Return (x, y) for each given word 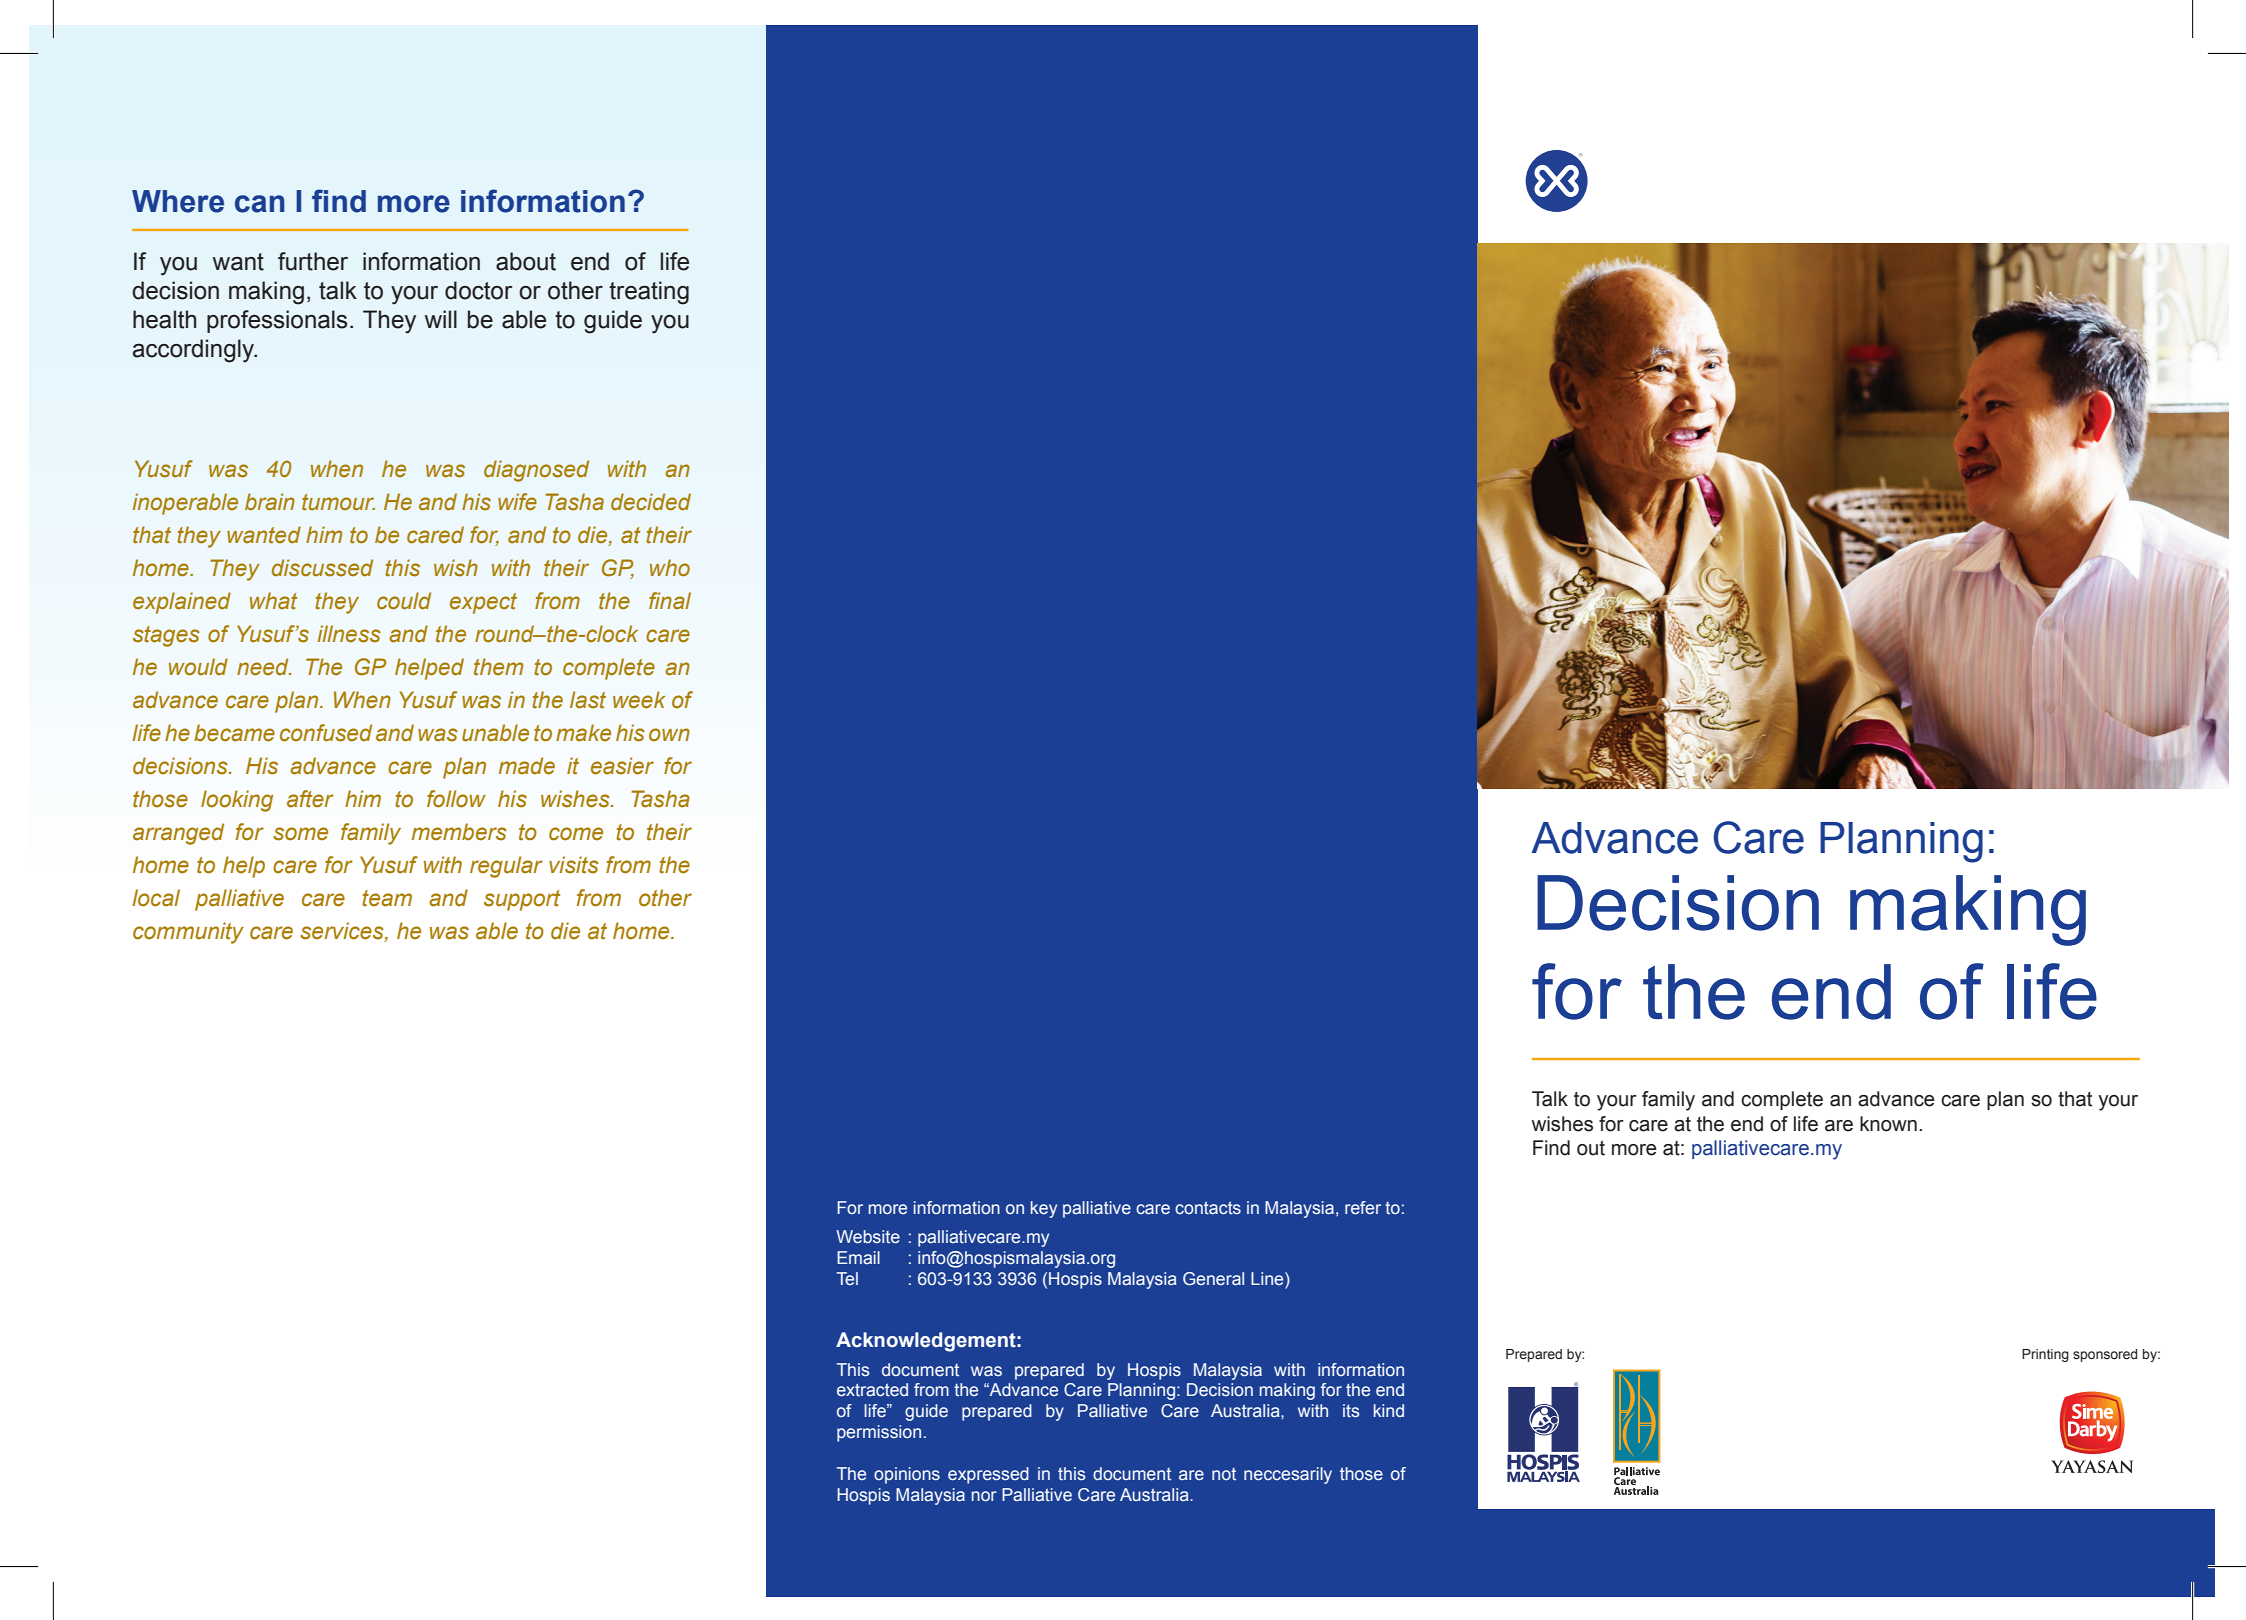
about (526, 261)
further (313, 261)
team (387, 898)
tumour (338, 502)
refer (1363, 1208)
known (1888, 1124)
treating (649, 293)
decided (651, 502)
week (639, 700)
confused (326, 733)
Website (868, 1237)
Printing (2045, 1355)
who (670, 568)
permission (879, 1433)
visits (574, 865)
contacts (1208, 1208)
